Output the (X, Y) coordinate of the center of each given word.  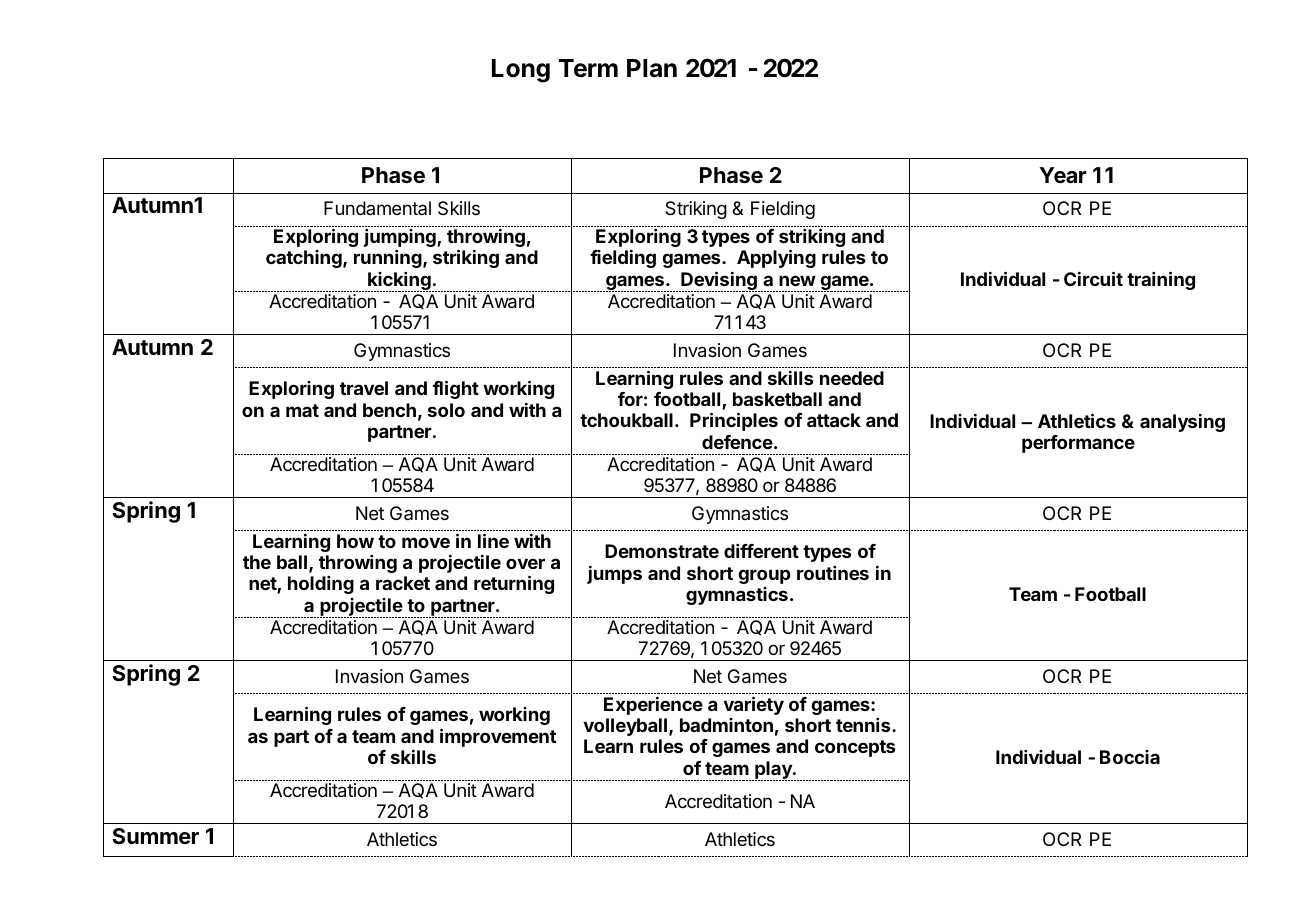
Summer (155, 836)
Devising (719, 281)
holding (321, 585)
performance (1078, 444)
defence (737, 442)
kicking (399, 282)
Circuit (1093, 278)
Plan (652, 68)
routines (833, 573)
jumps (614, 575)
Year (1063, 175)
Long (521, 71)
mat (302, 410)
